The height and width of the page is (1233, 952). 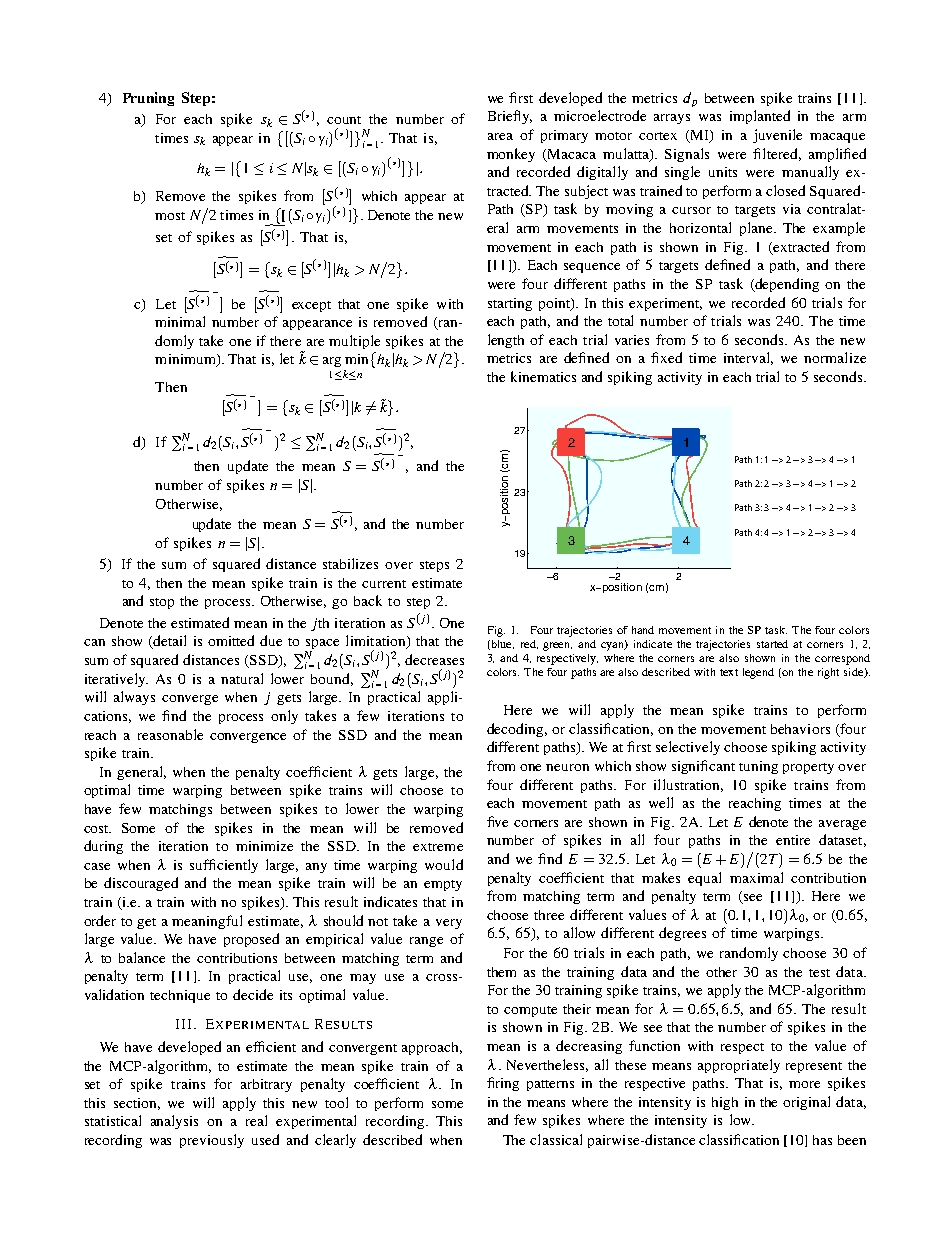 What do you see at coordinates (170, 734) in the page?
I see `reasonable` at bounding box center [170, 734].
